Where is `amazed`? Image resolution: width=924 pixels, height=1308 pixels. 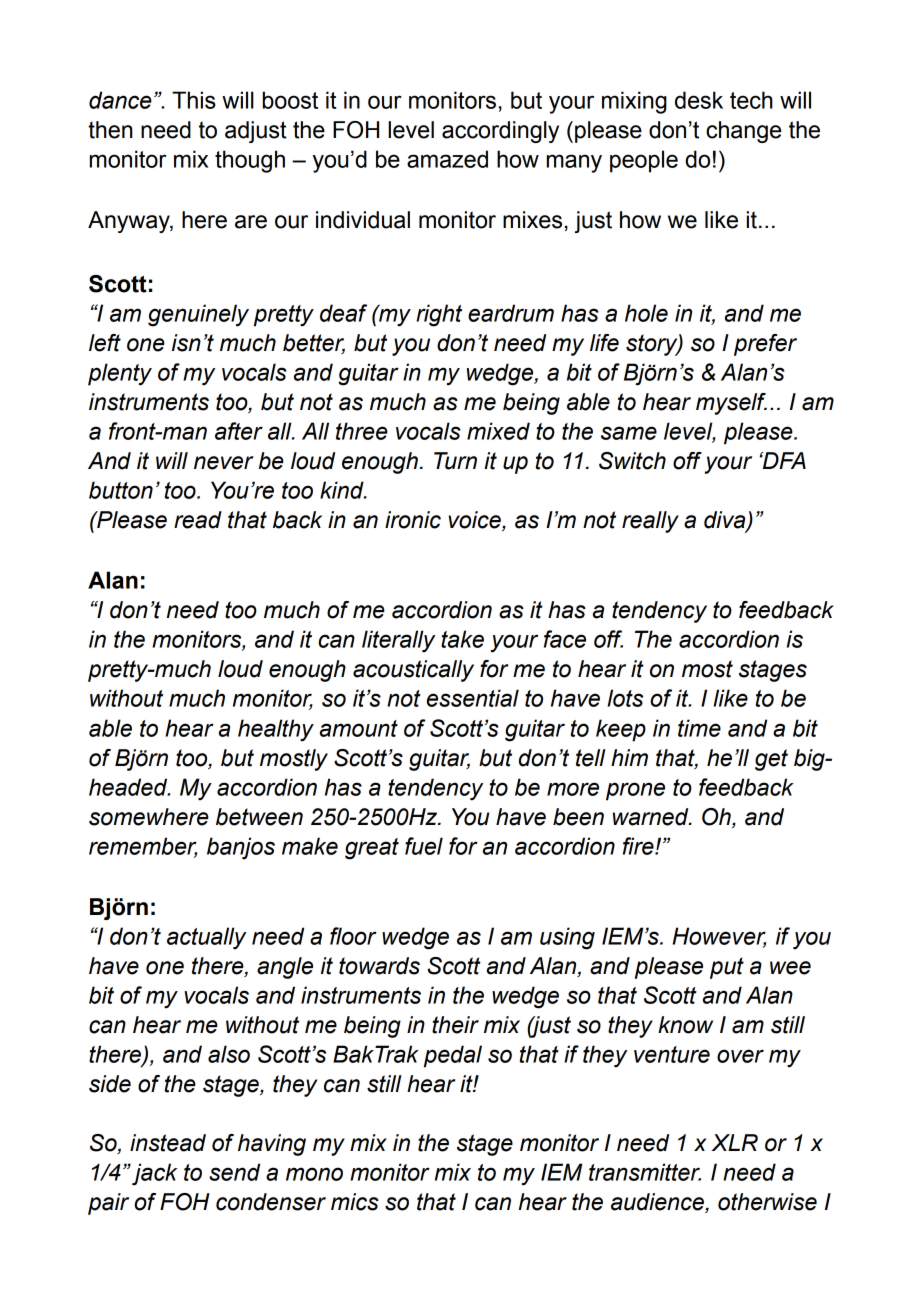 amazed is located at coordinates (447, 159).
